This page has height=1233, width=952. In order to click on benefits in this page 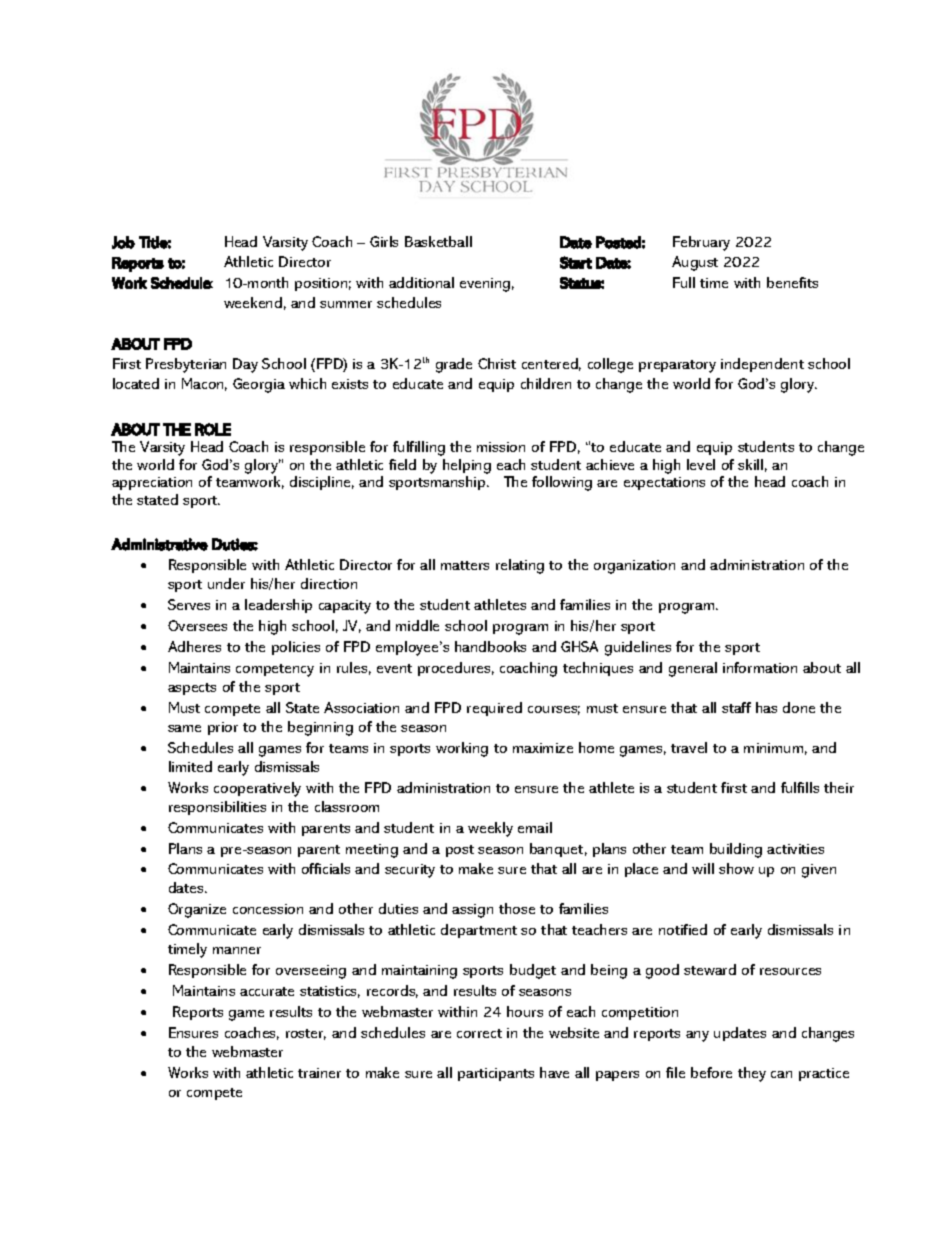, I will do `click(792, 282)`.
